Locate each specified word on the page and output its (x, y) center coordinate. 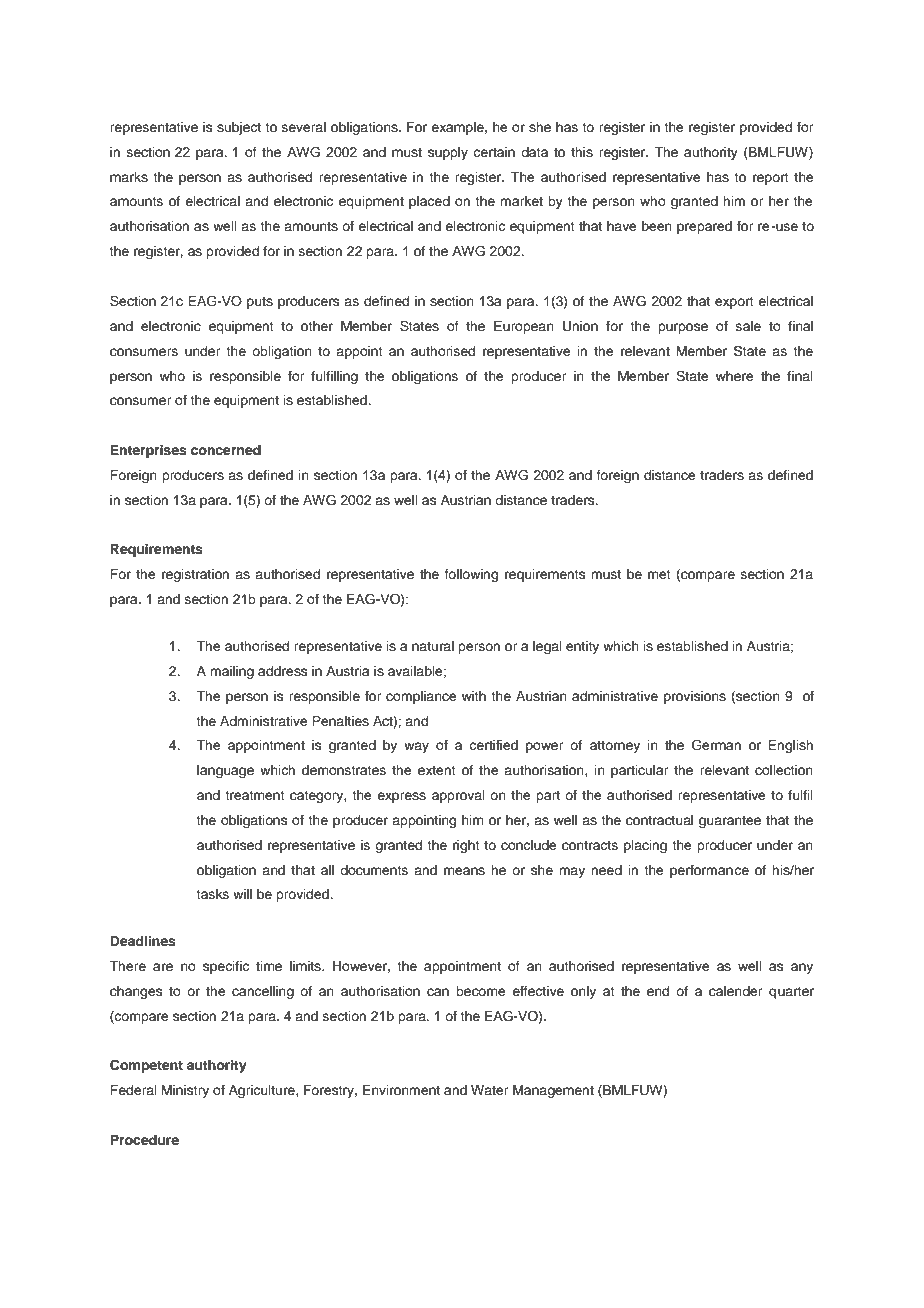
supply (448, 153)
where (735, 376)
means (464, 871)
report (771, 179)
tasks (212, 894)
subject (239, 128)
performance (709, 871)
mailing (232, 672)
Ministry (185, 1091)
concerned (226, 450)
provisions (695, 697)
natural (433, 646)
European (524, 327)
